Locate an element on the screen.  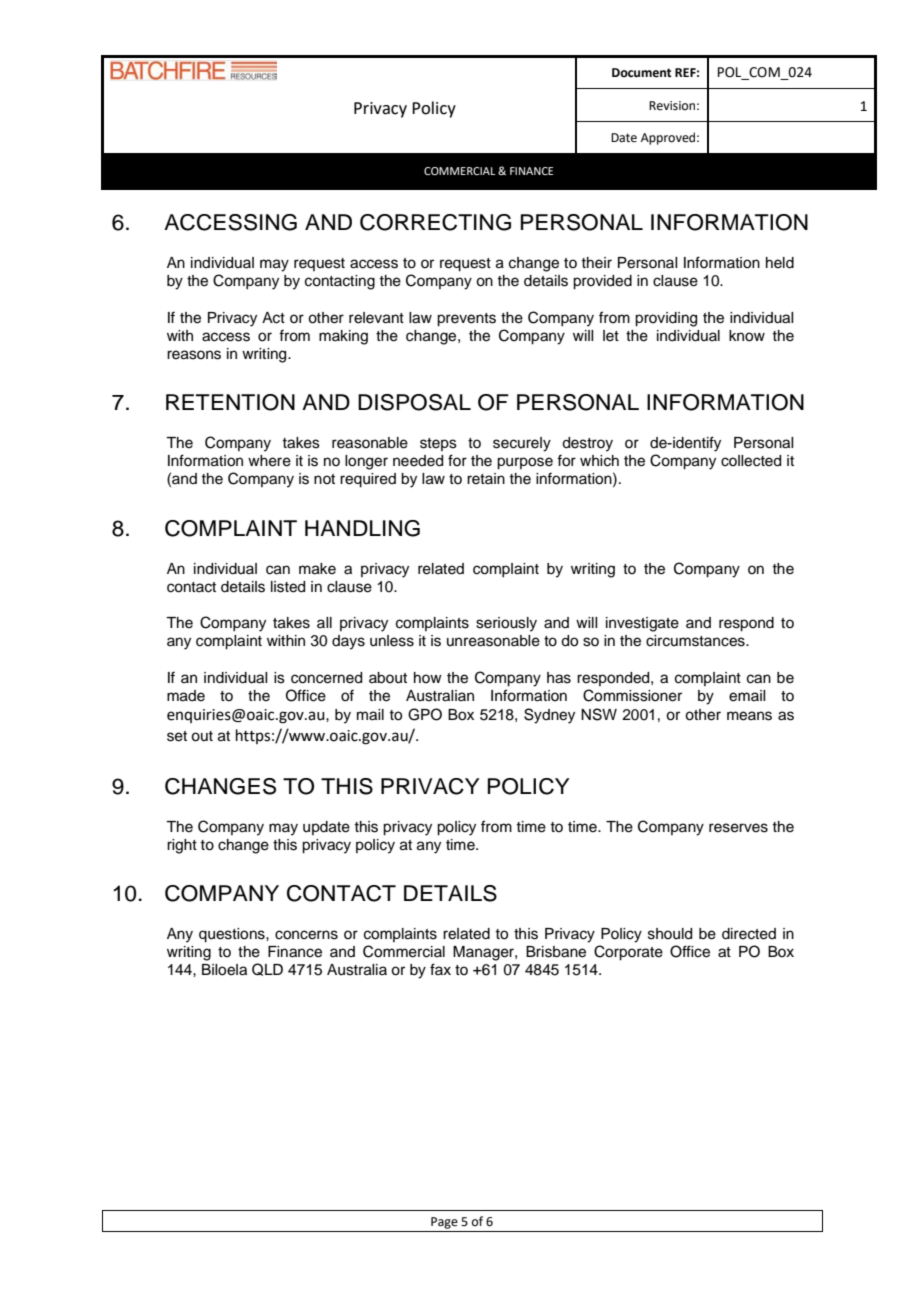
where is located at coordinates (269, 461).
